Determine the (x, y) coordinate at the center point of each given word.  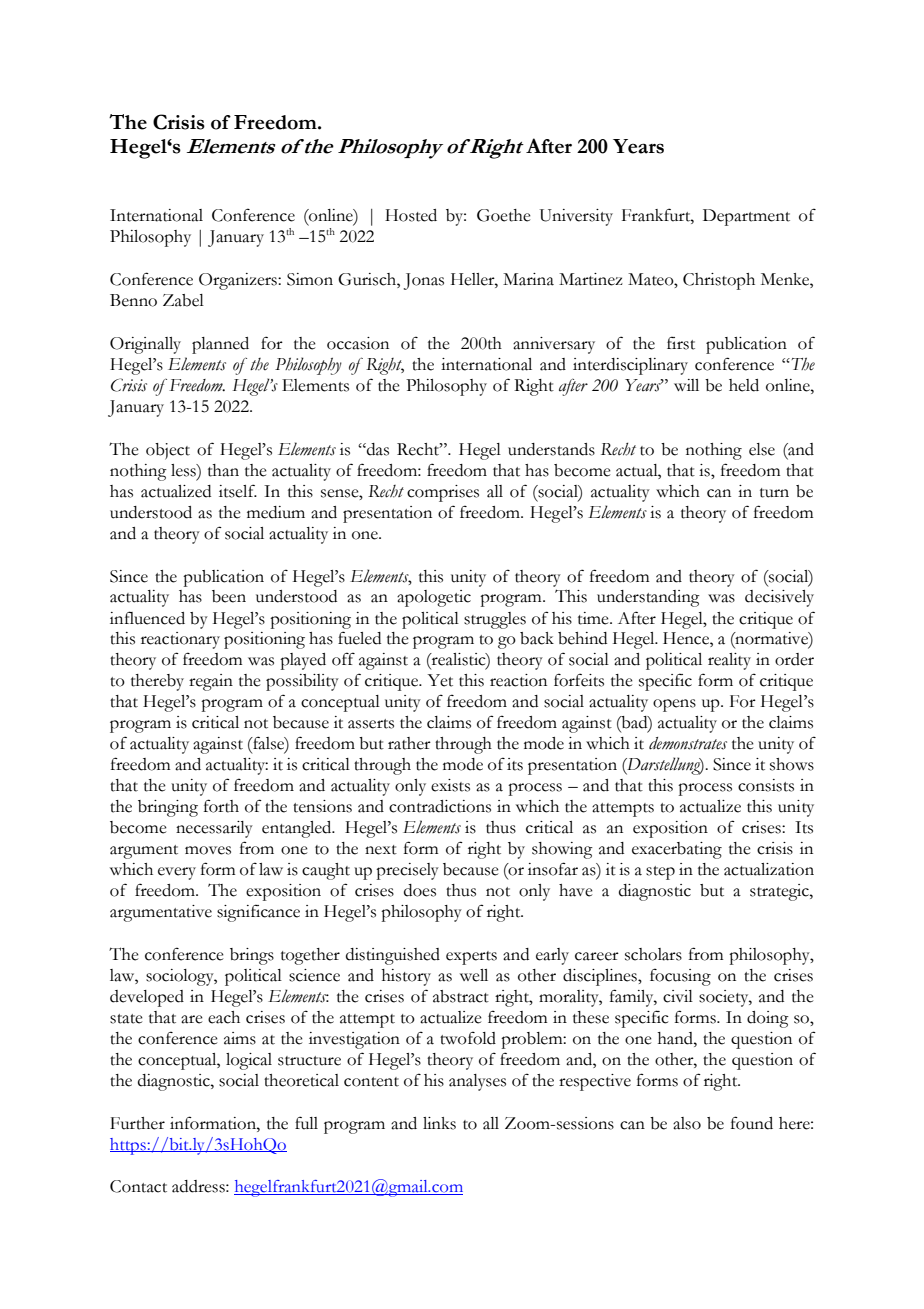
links (439, 1123)
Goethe (504, 215)
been (229, 596)
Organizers (239, 281)
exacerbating (677, 850)
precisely (407, 871)
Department (746, 217)
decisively (779, 598)
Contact (138, 1186)
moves (208, 850)
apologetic (434, 598)
